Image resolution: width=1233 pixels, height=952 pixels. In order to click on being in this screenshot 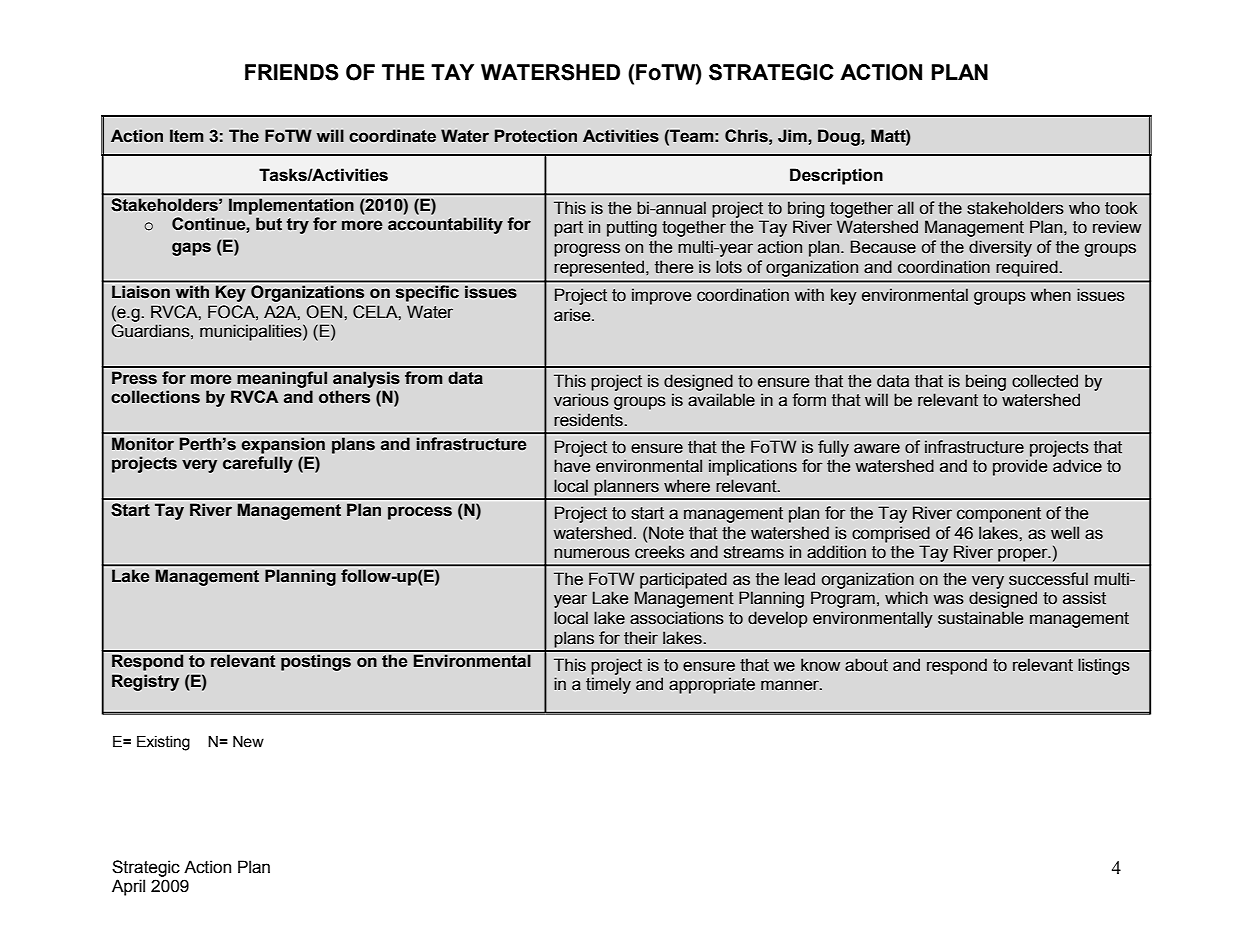, I will do `click(986, 382)`.
